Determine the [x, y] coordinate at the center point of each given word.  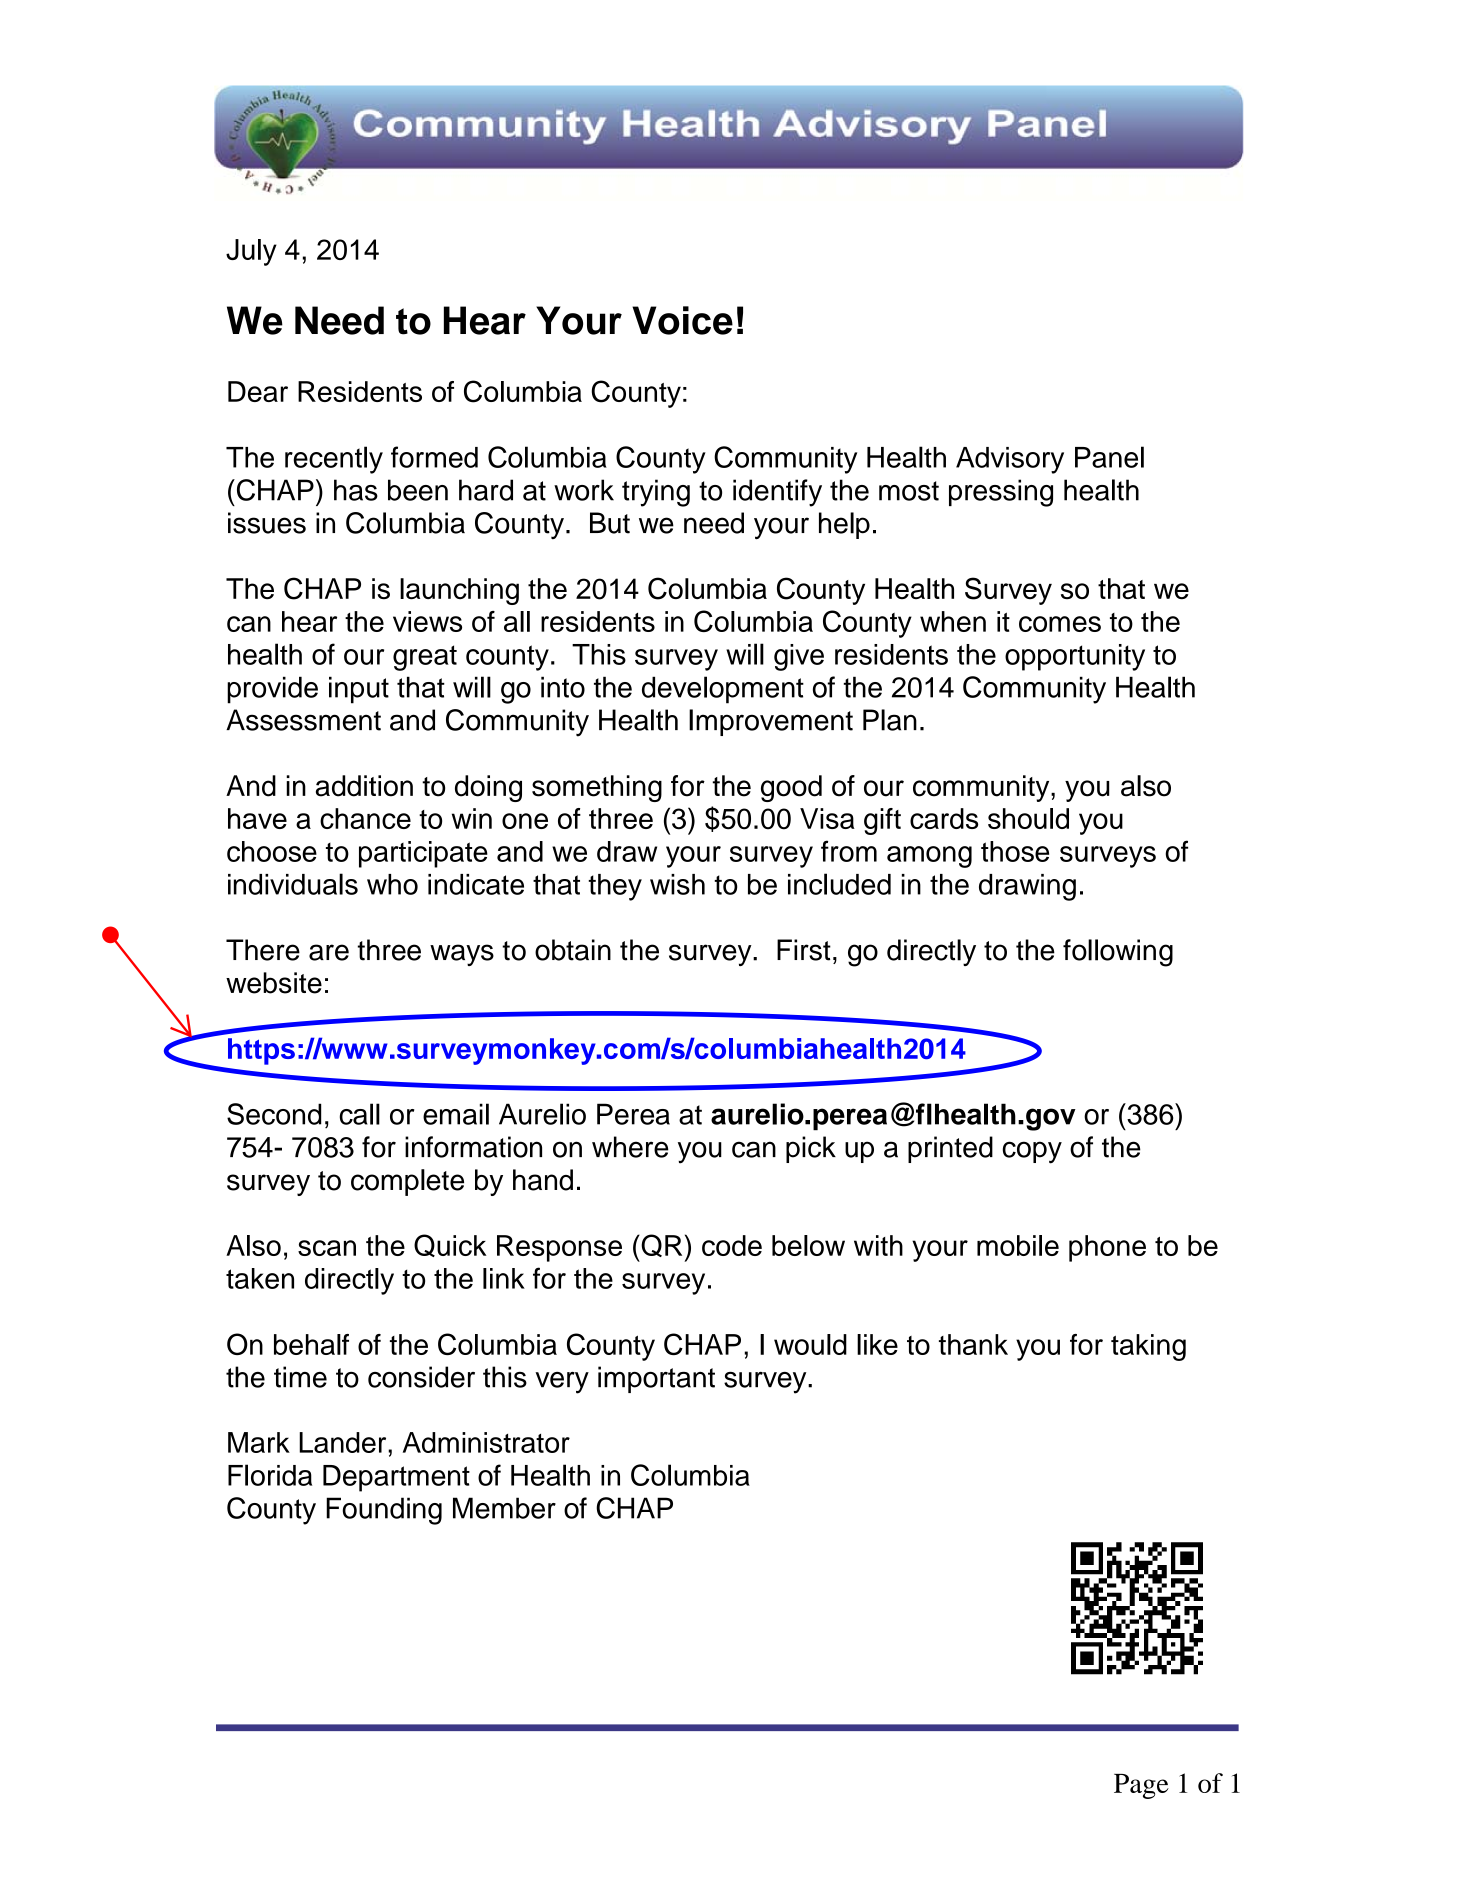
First [804, 950]
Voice [682, 320]
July [251, 252]
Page [1141, 1786]
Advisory [1010, 460]
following [1118, 953]
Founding [384, 1511]
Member [504, 1508]
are [329, 952]
